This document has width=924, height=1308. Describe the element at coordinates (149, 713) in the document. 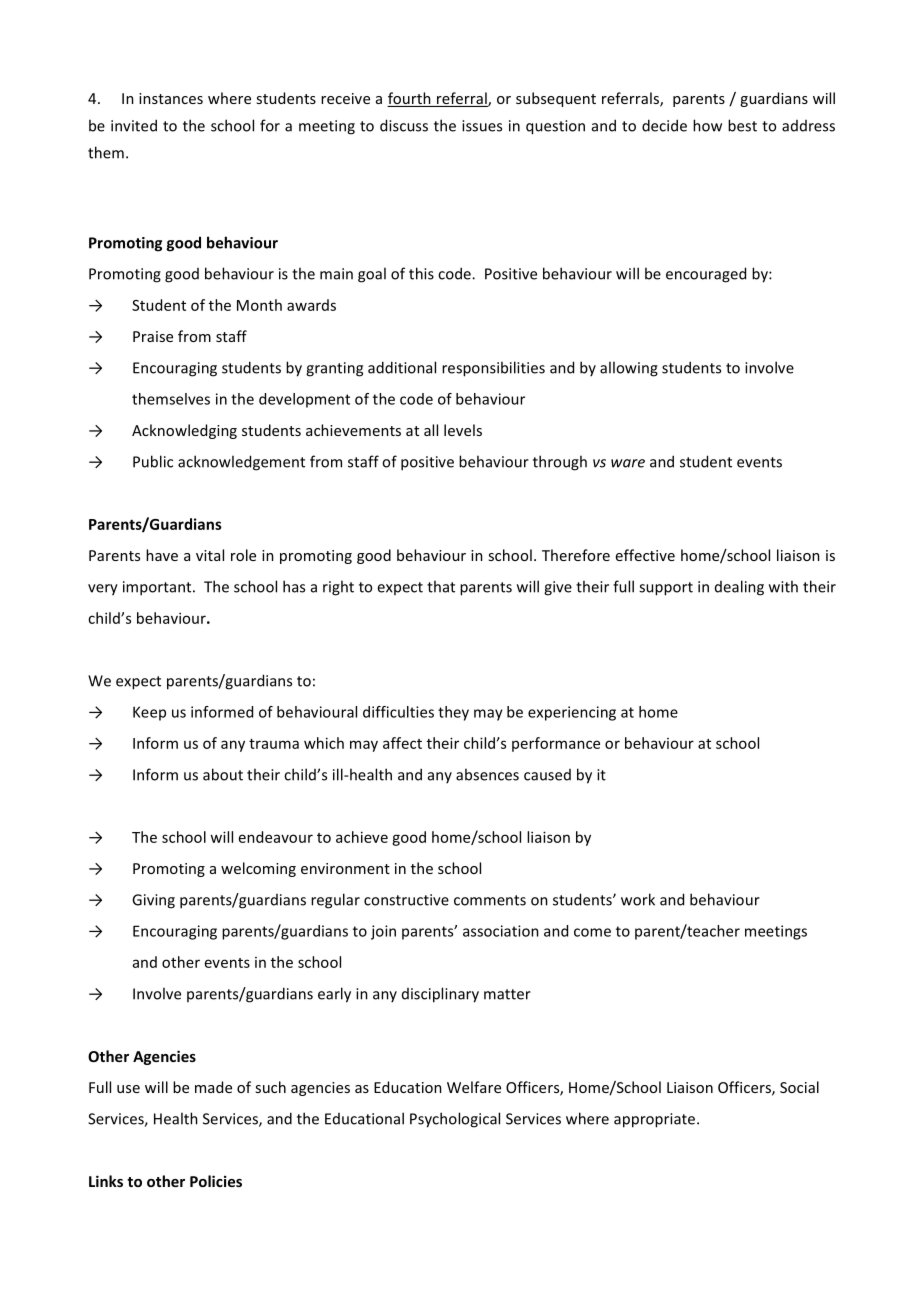

I see `Keep` at that location.
